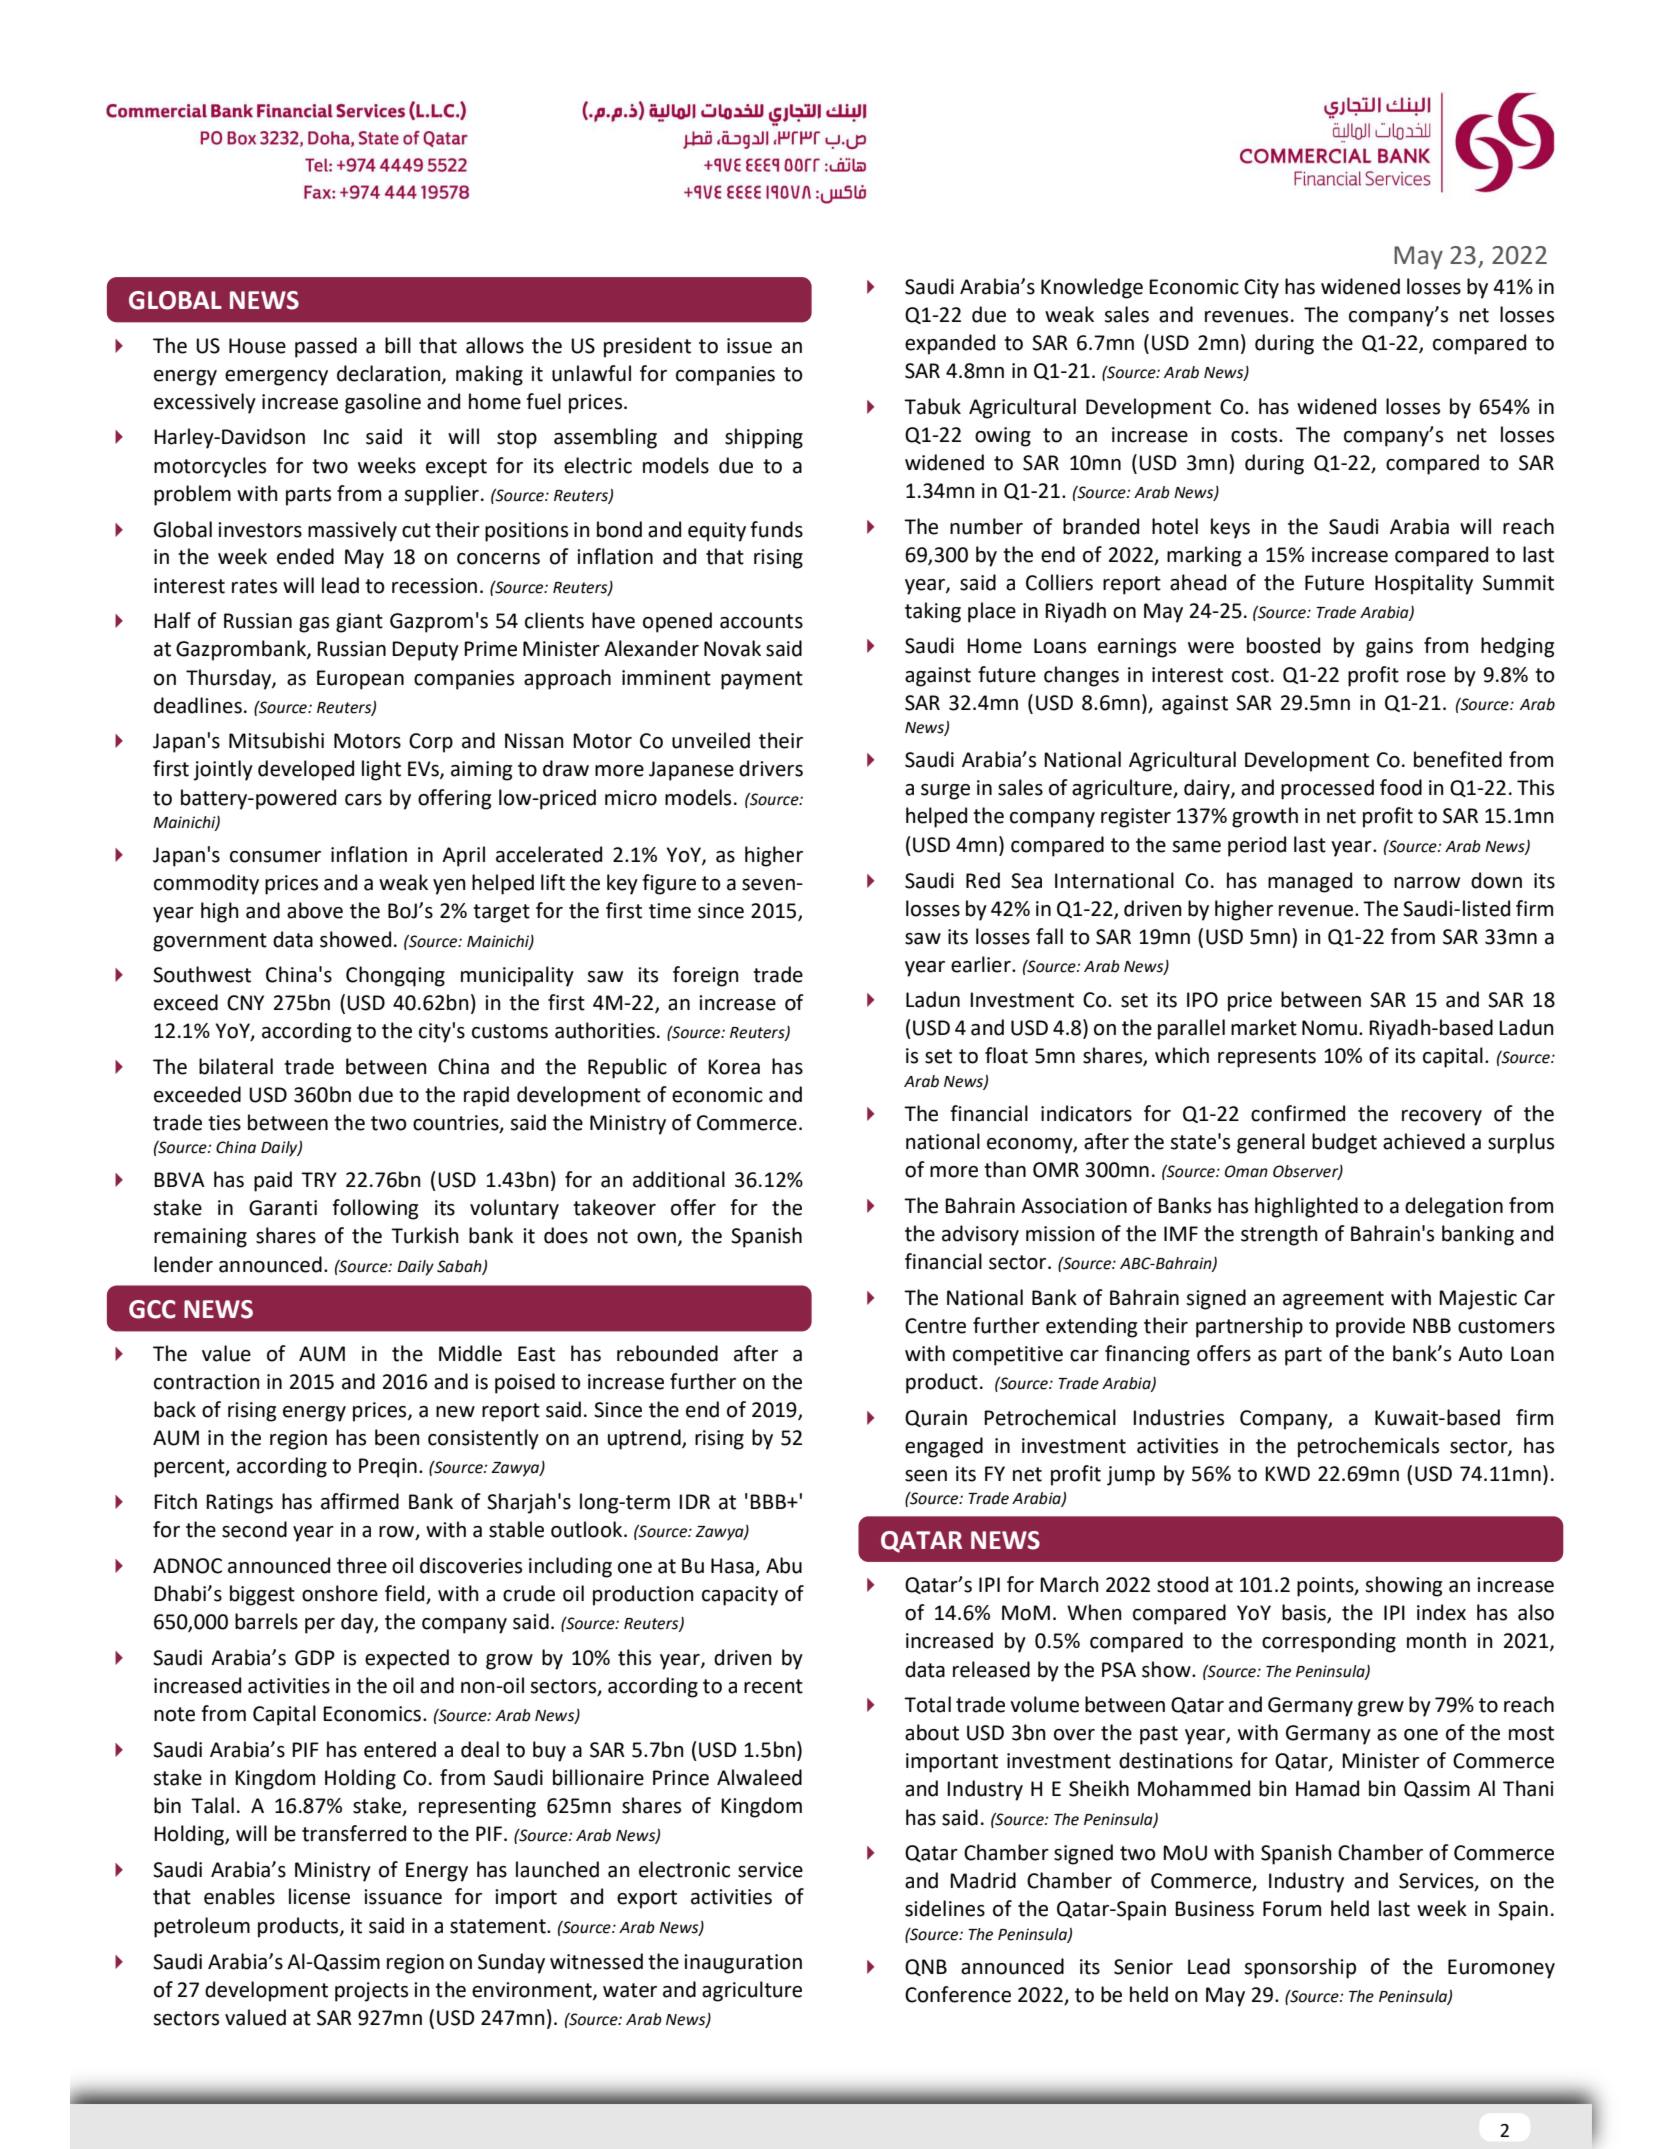 This screenshot has height=2149, width=1661. Describe the element at coordinates (326, 347) in the screenshot. I see `passed` at that location.
